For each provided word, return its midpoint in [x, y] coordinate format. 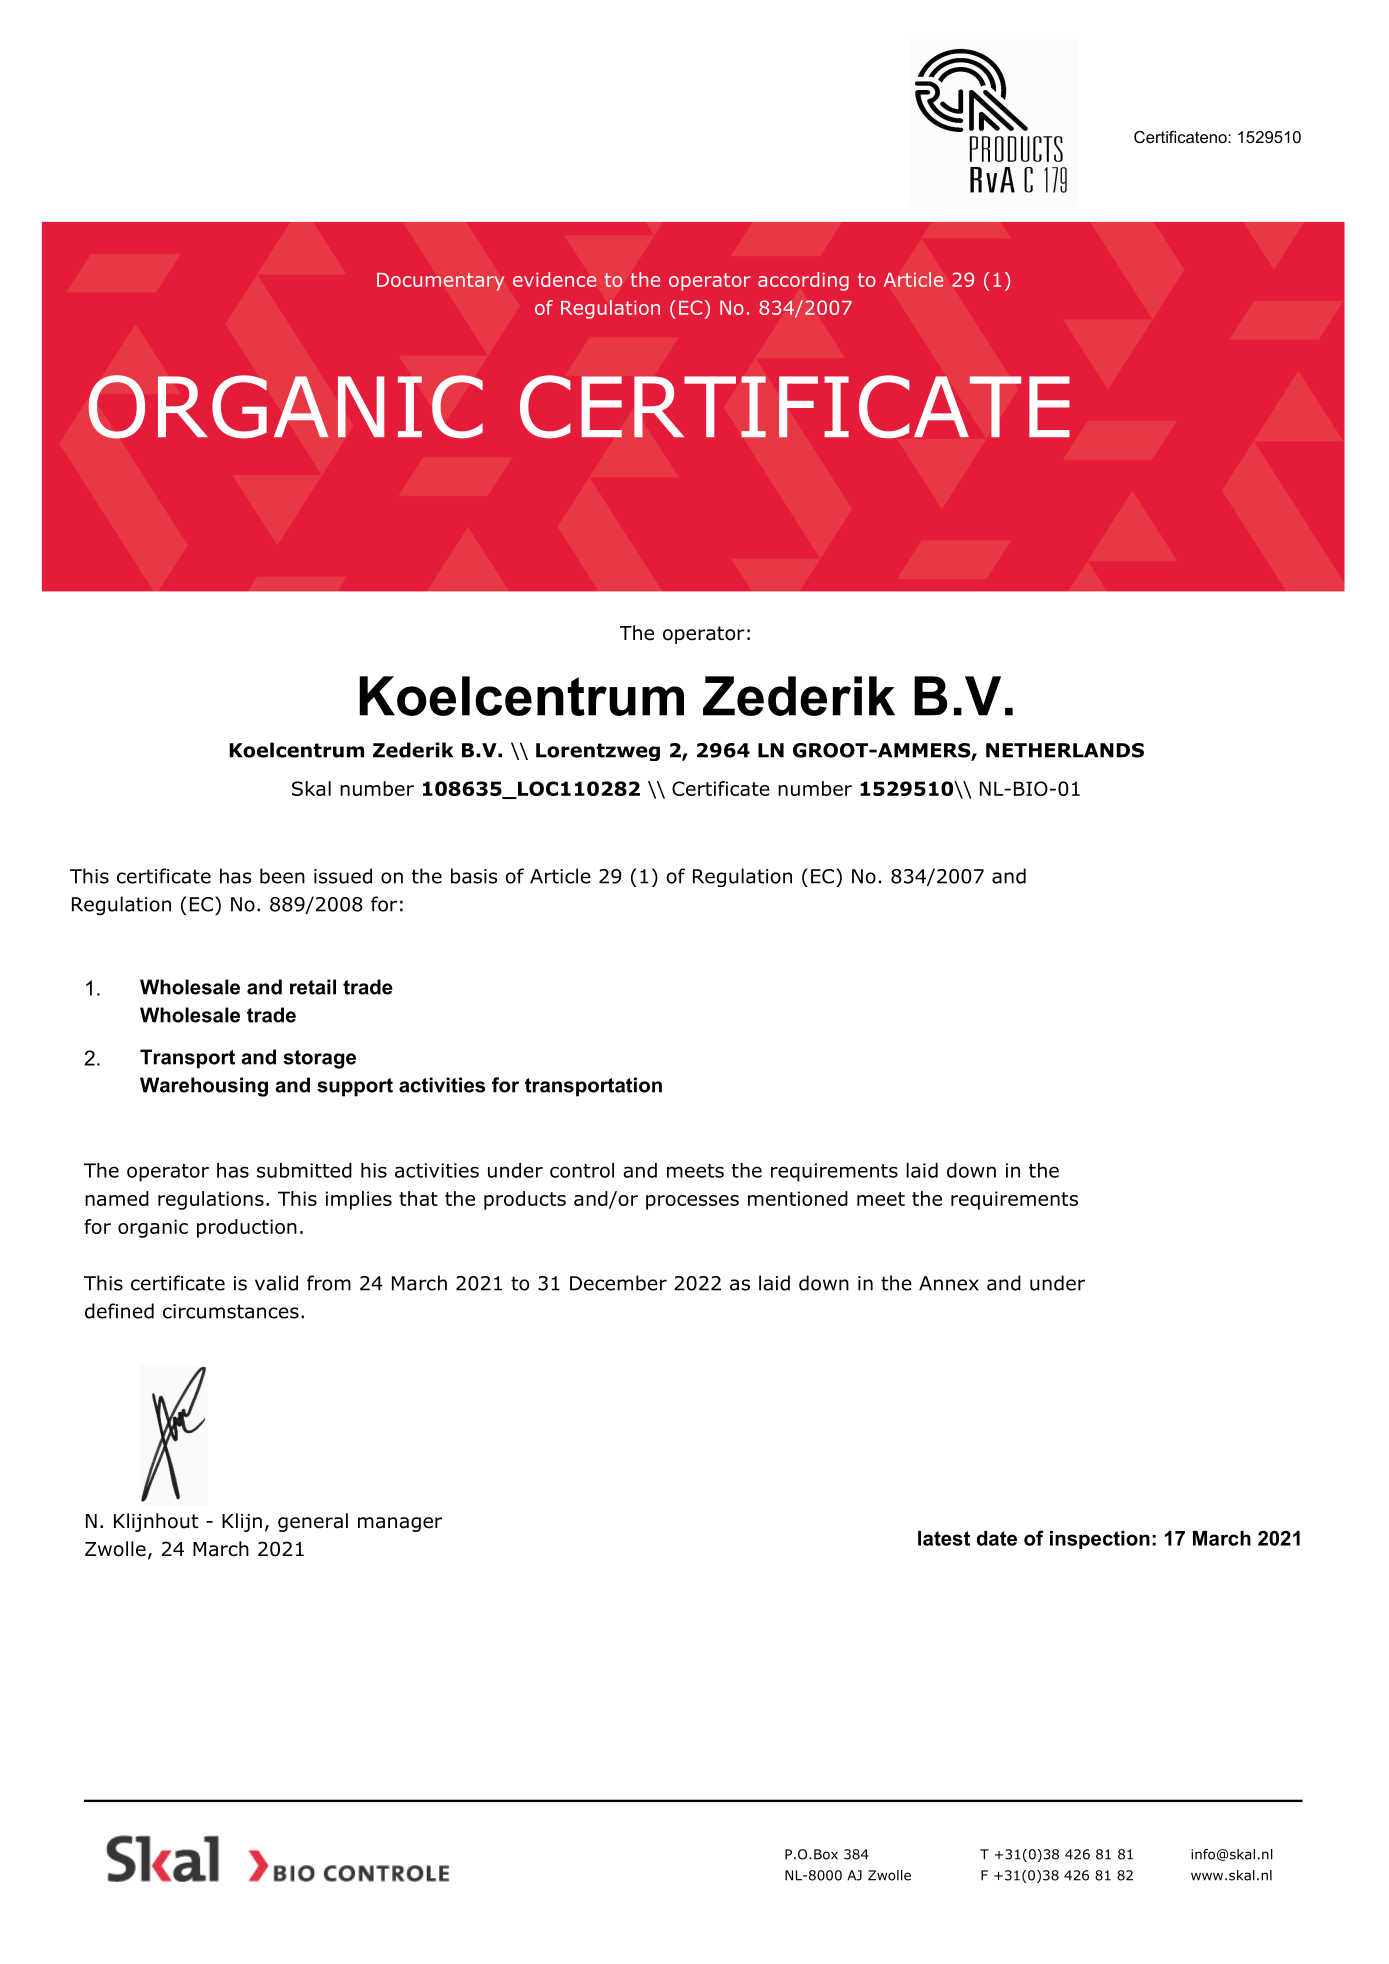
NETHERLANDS [1065, 750]
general [313, 1522]
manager [400, 1524]
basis [474, 876]
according [803, 281]
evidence [555, 279]
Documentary [440, 282]
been [282, 876]
